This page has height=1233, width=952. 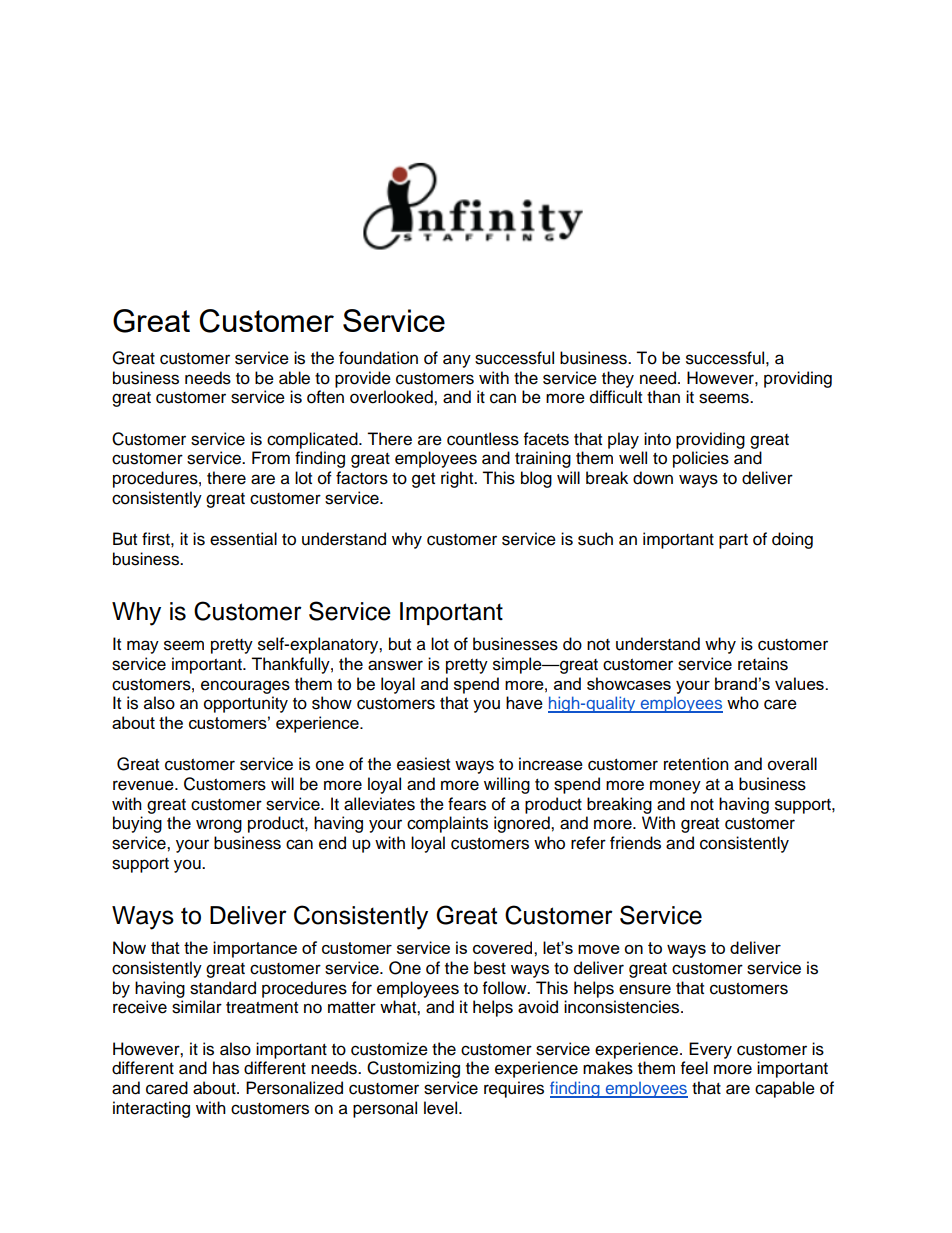 I want to click on friends, so click(x=635, y=843).
